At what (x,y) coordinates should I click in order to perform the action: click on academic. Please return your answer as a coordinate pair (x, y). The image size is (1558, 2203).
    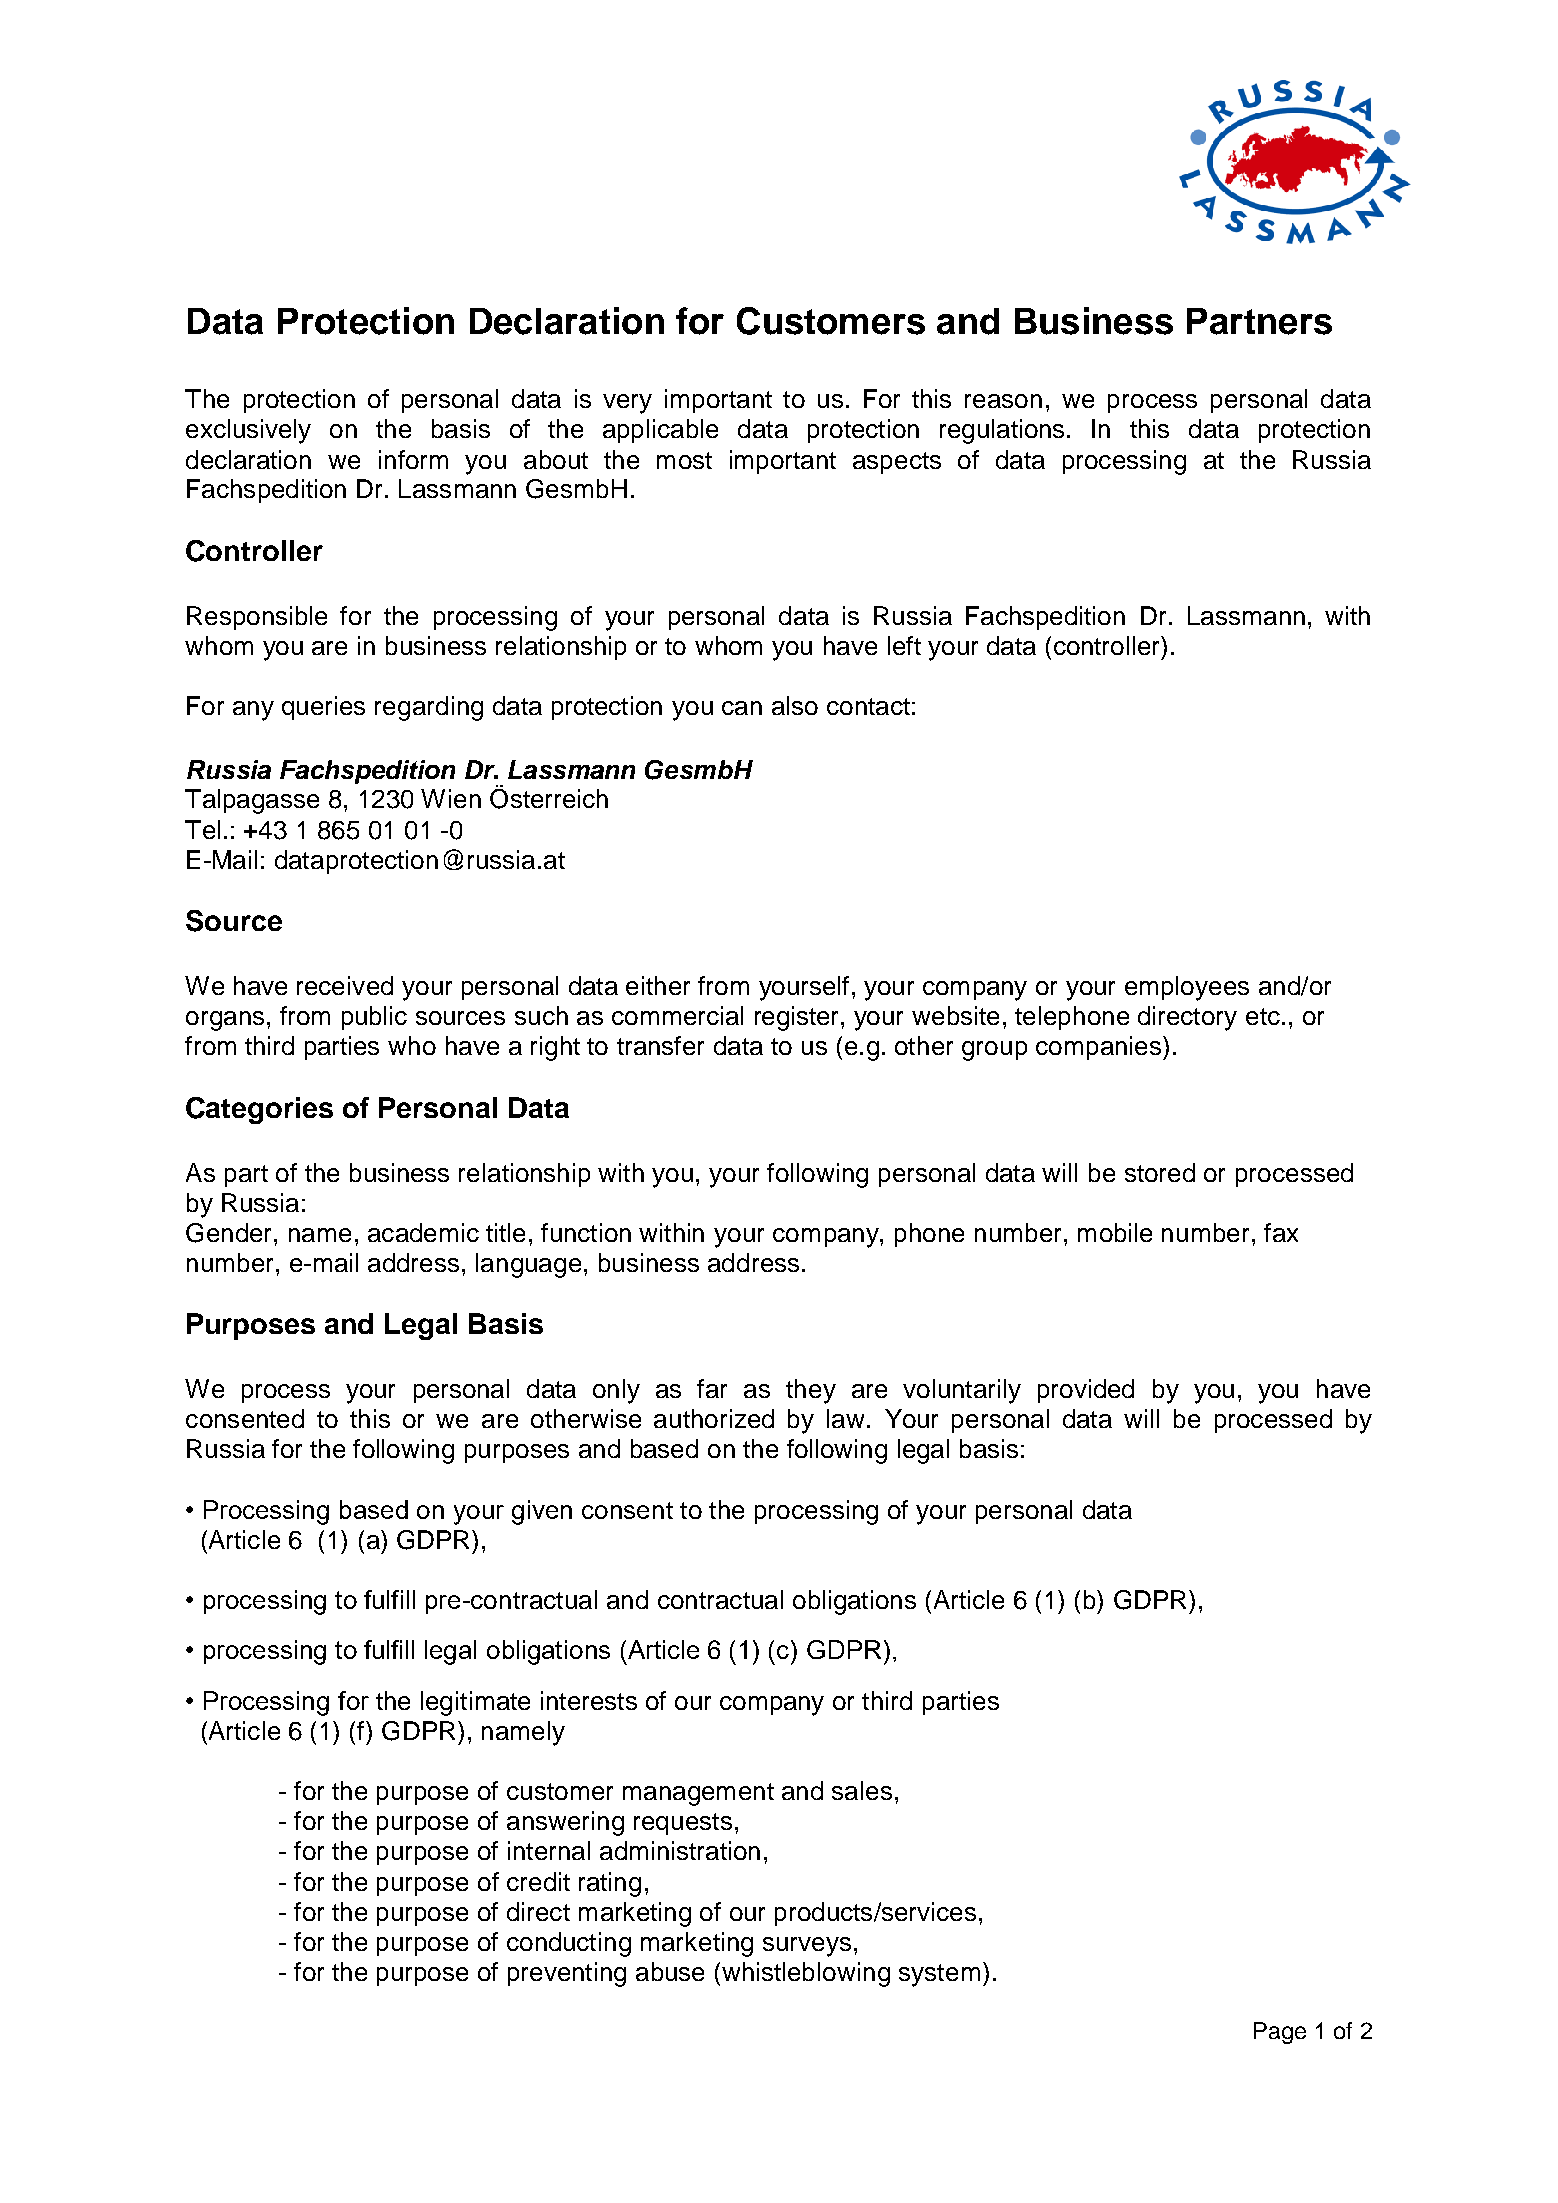
    Looking at the image, I should click on (423, 1232).
